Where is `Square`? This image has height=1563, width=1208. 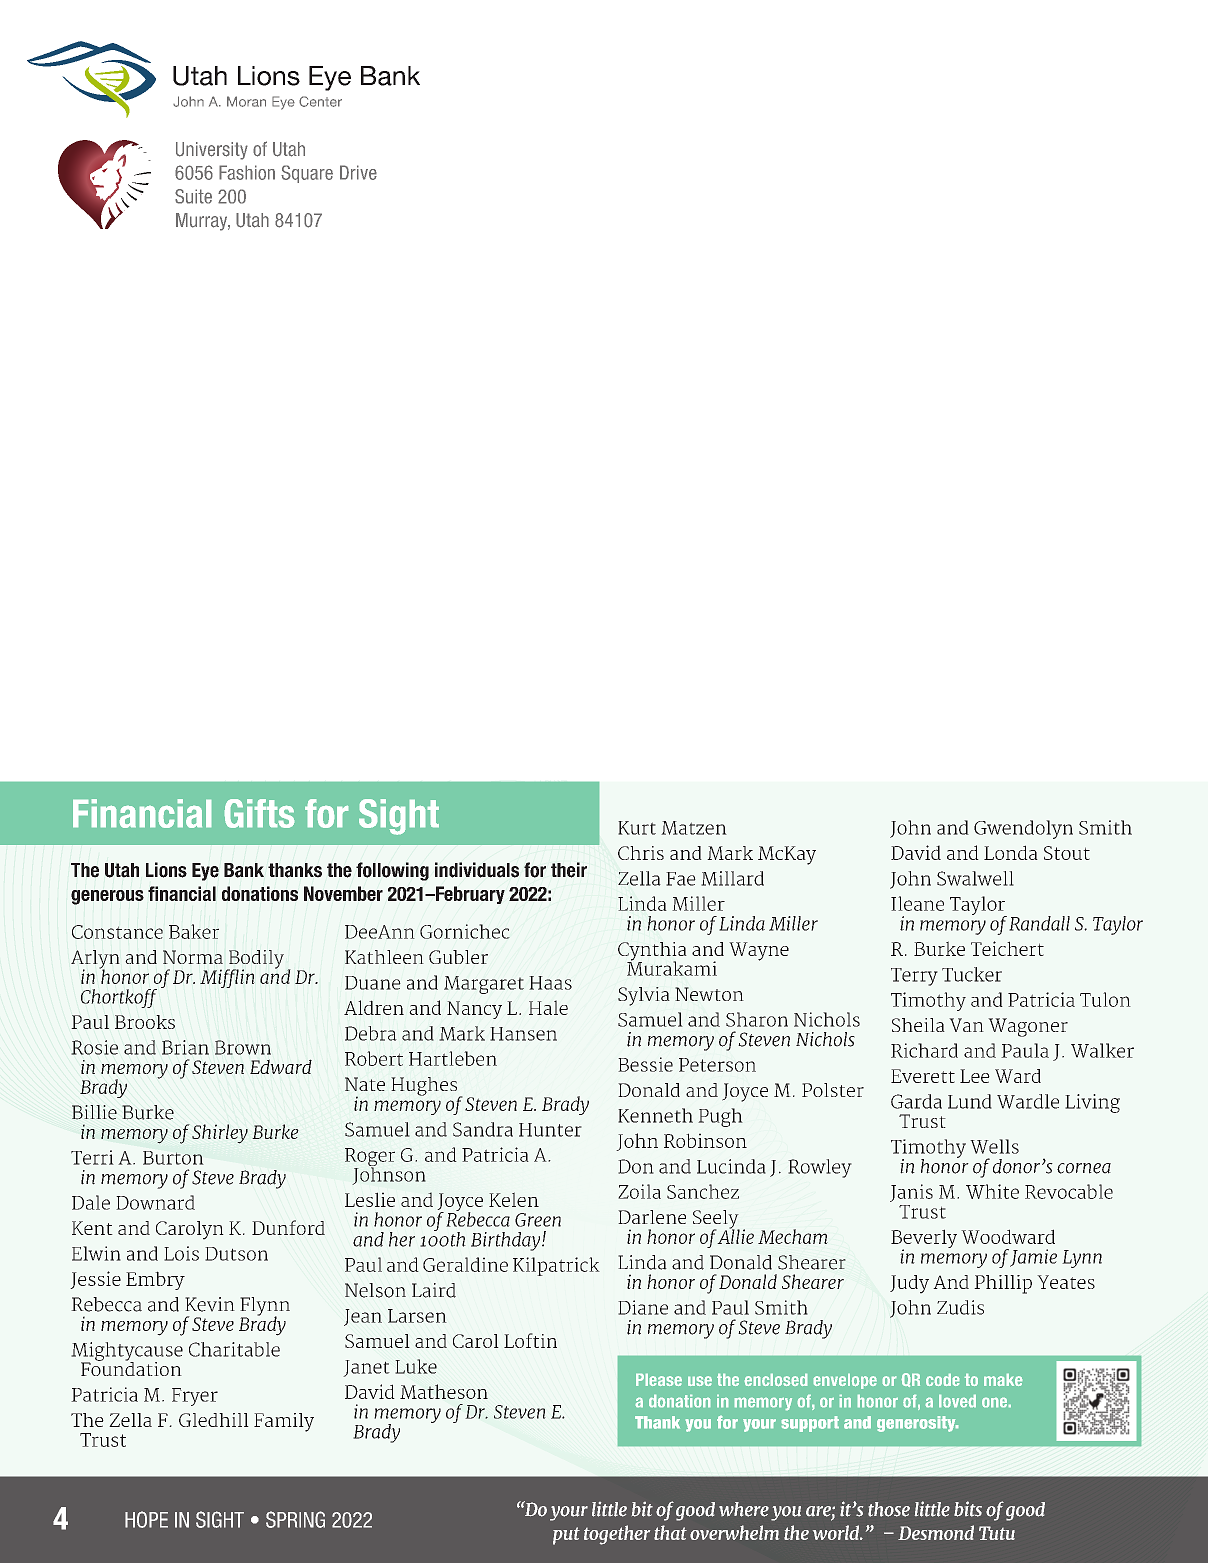
Square is located at coordinates (307, 174).
